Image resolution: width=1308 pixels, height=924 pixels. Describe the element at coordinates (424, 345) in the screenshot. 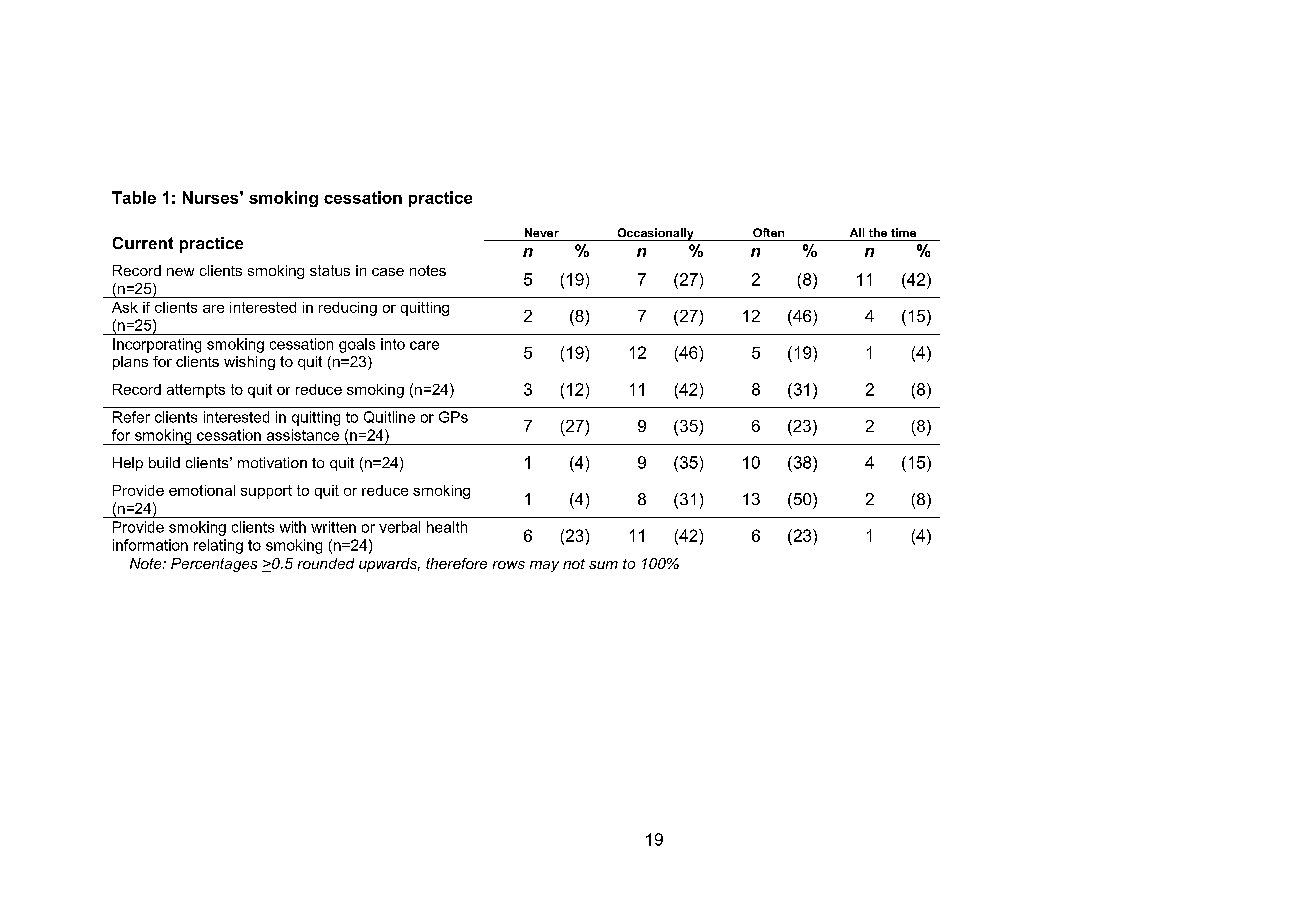

I see `care` at that location.
